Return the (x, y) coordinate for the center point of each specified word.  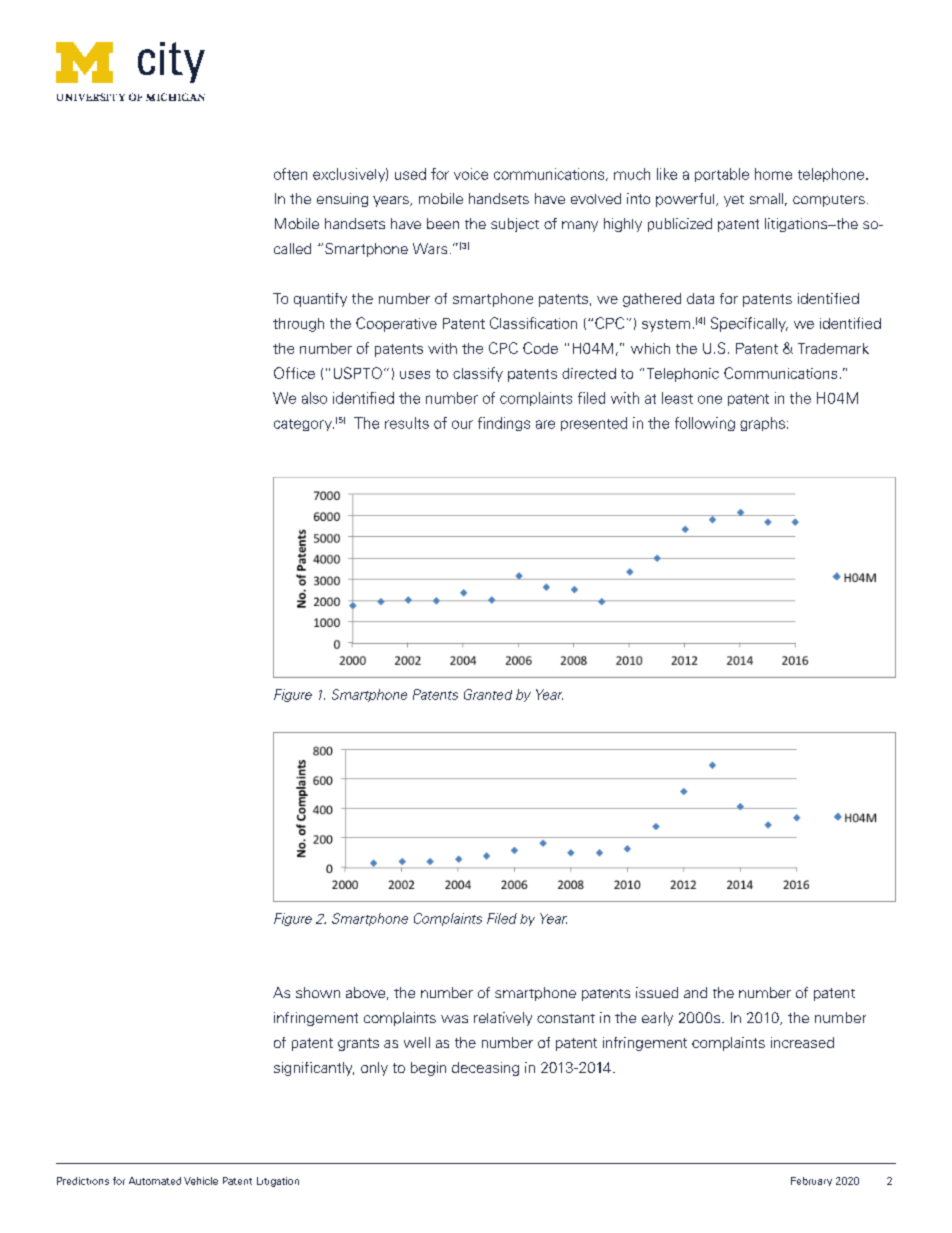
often (290, 174)
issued (657, 992)
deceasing (485, 1069)
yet (734, 201)
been (443, 223)
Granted (488, 694)
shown (318, 992)
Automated (155, 1181)
